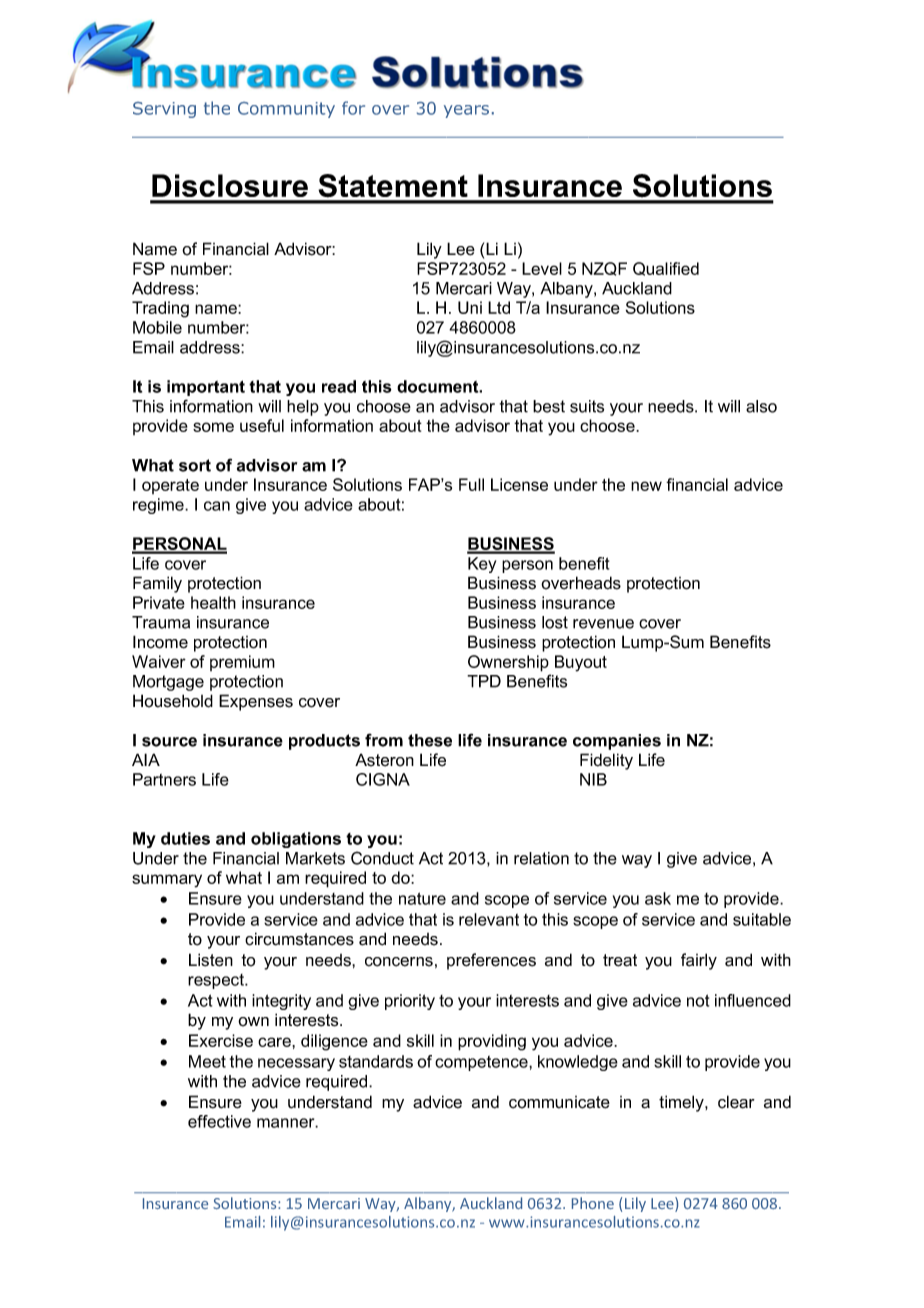 This page has height=1308, width=924. I want to click on Qualified, so click(666, 269).
